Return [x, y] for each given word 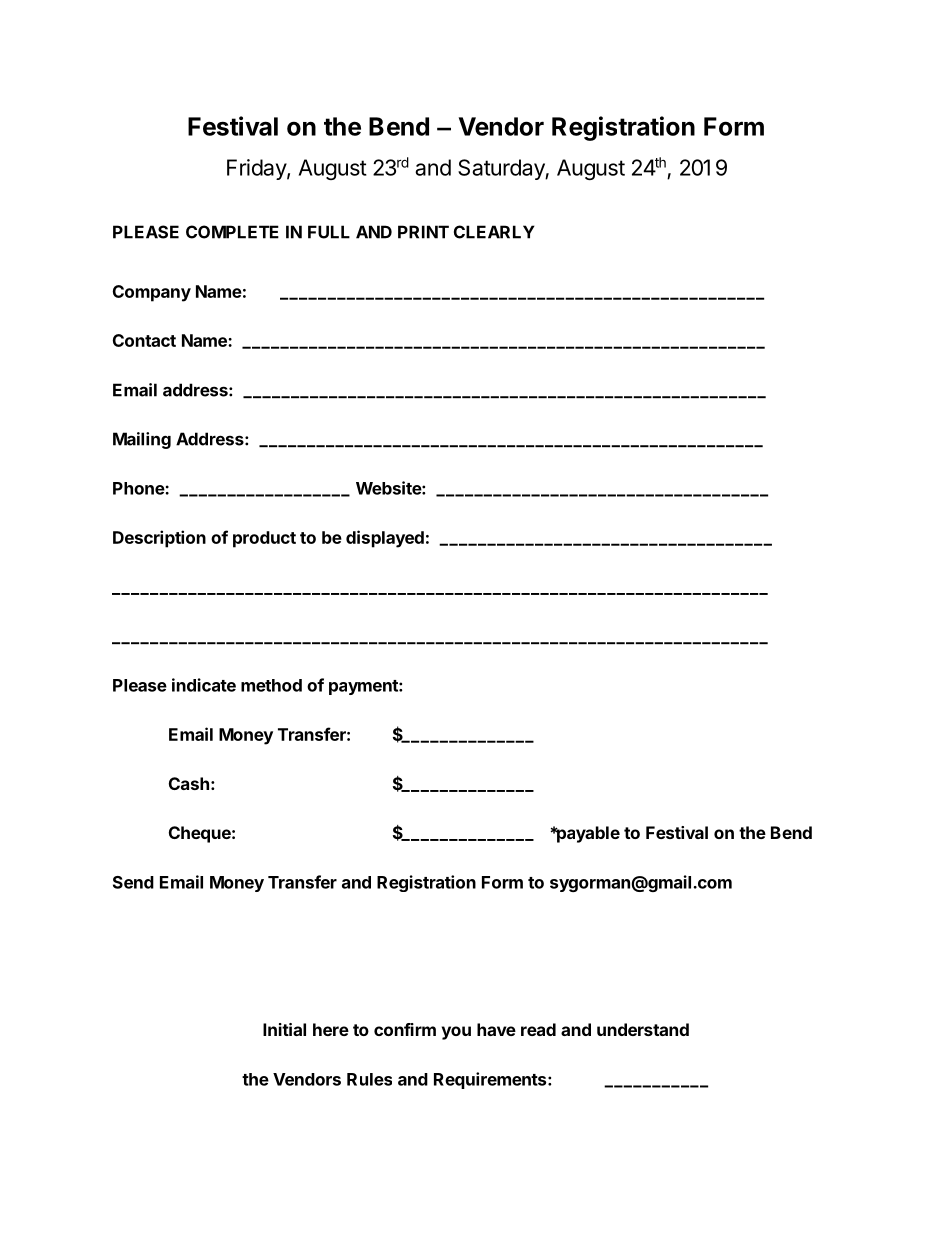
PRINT [423, 232]
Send [133, 882]
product [264, 539]
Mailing [142, 440]
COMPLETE [232, 232]
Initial [284, 1029]
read [538, 1029]
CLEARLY [494, 232]
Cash [189, 783]
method [271, 685]
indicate [204, 685]
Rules [369, 1079]
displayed [385, 539]
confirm [405, 1029]
